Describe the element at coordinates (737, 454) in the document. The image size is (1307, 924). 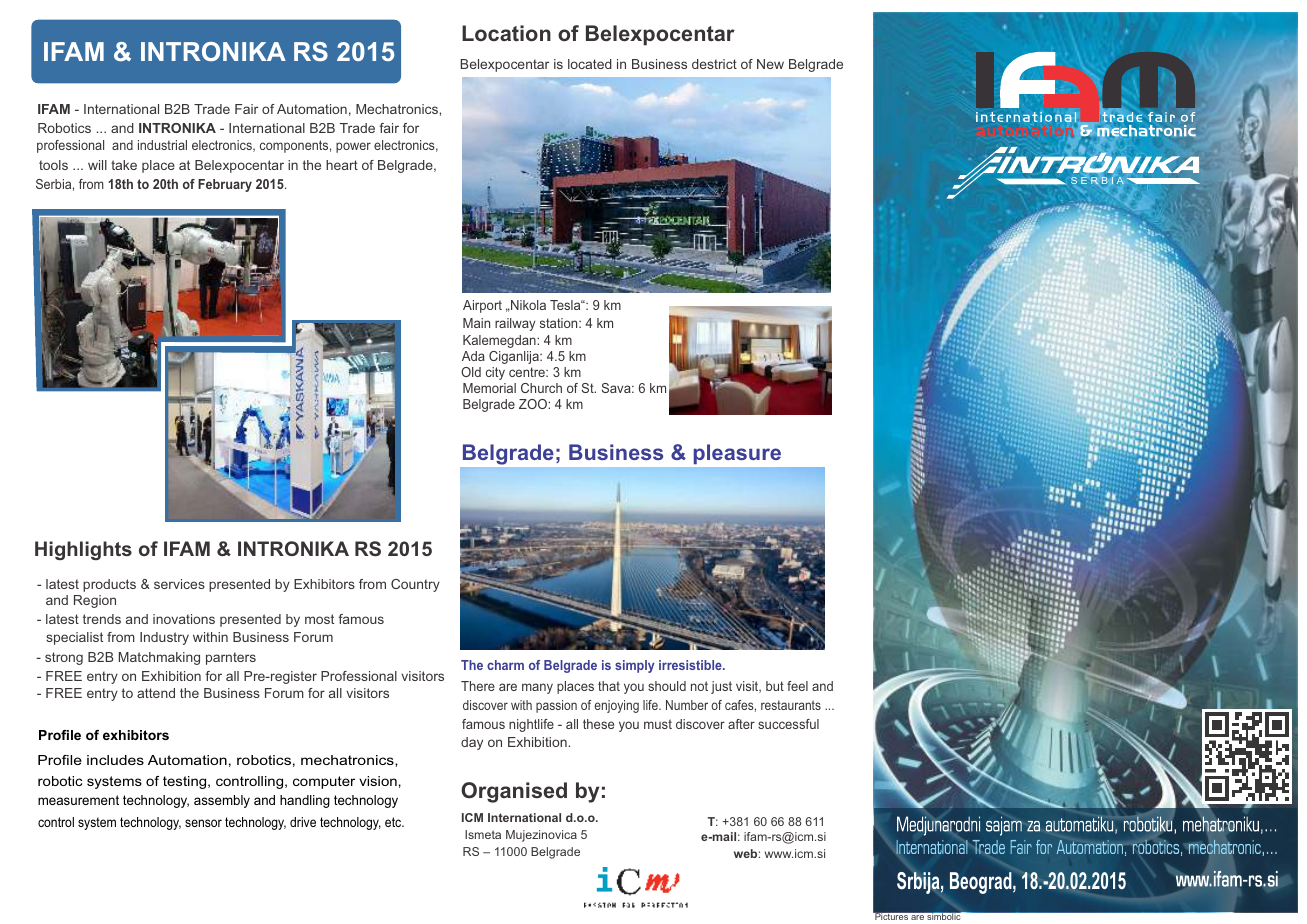
I see `pleasure` at that location.
